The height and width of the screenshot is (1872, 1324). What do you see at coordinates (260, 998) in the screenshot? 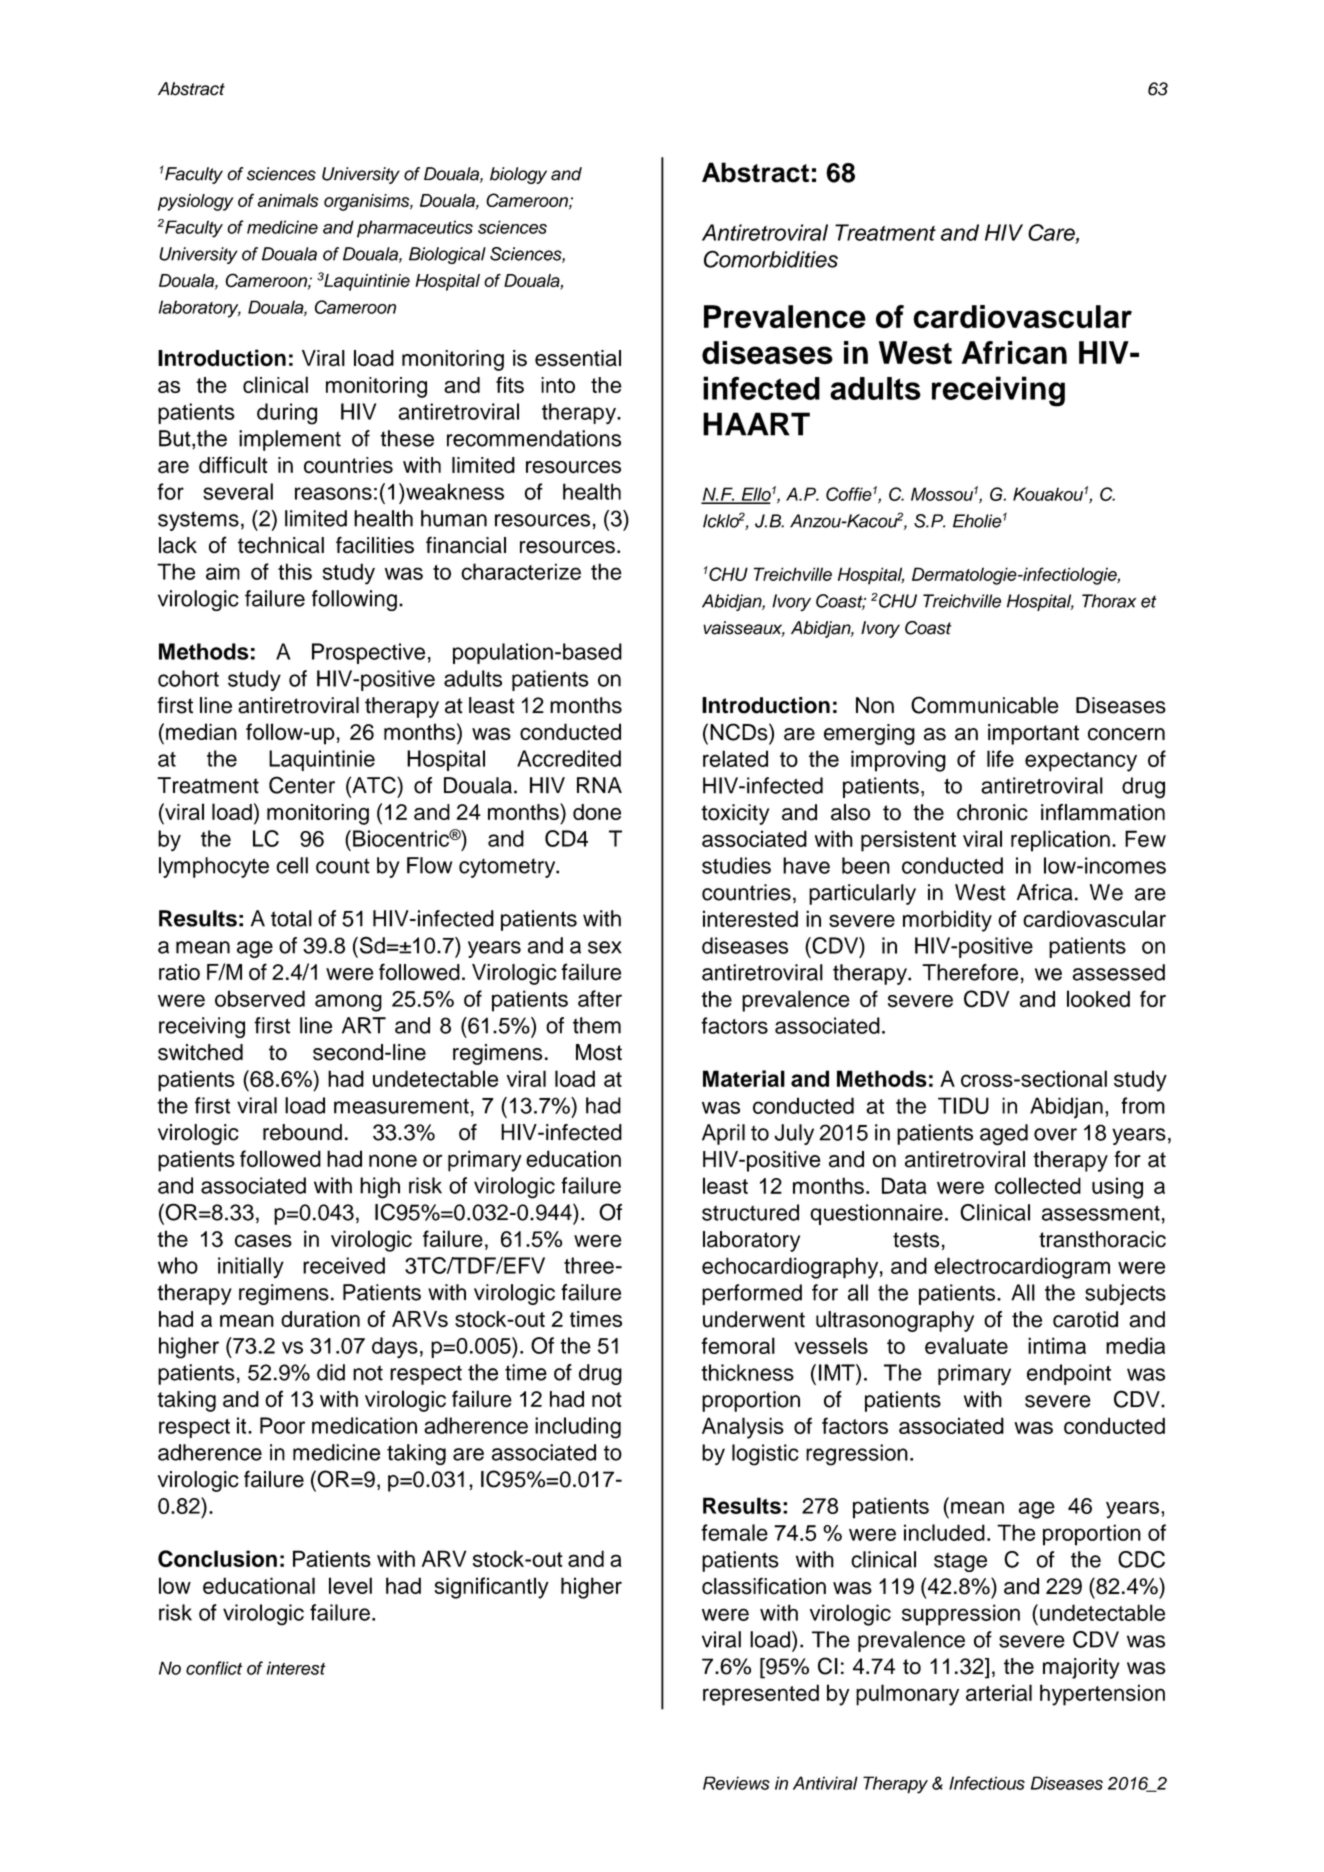
I see `observed` at bounding box center [260, 998].
